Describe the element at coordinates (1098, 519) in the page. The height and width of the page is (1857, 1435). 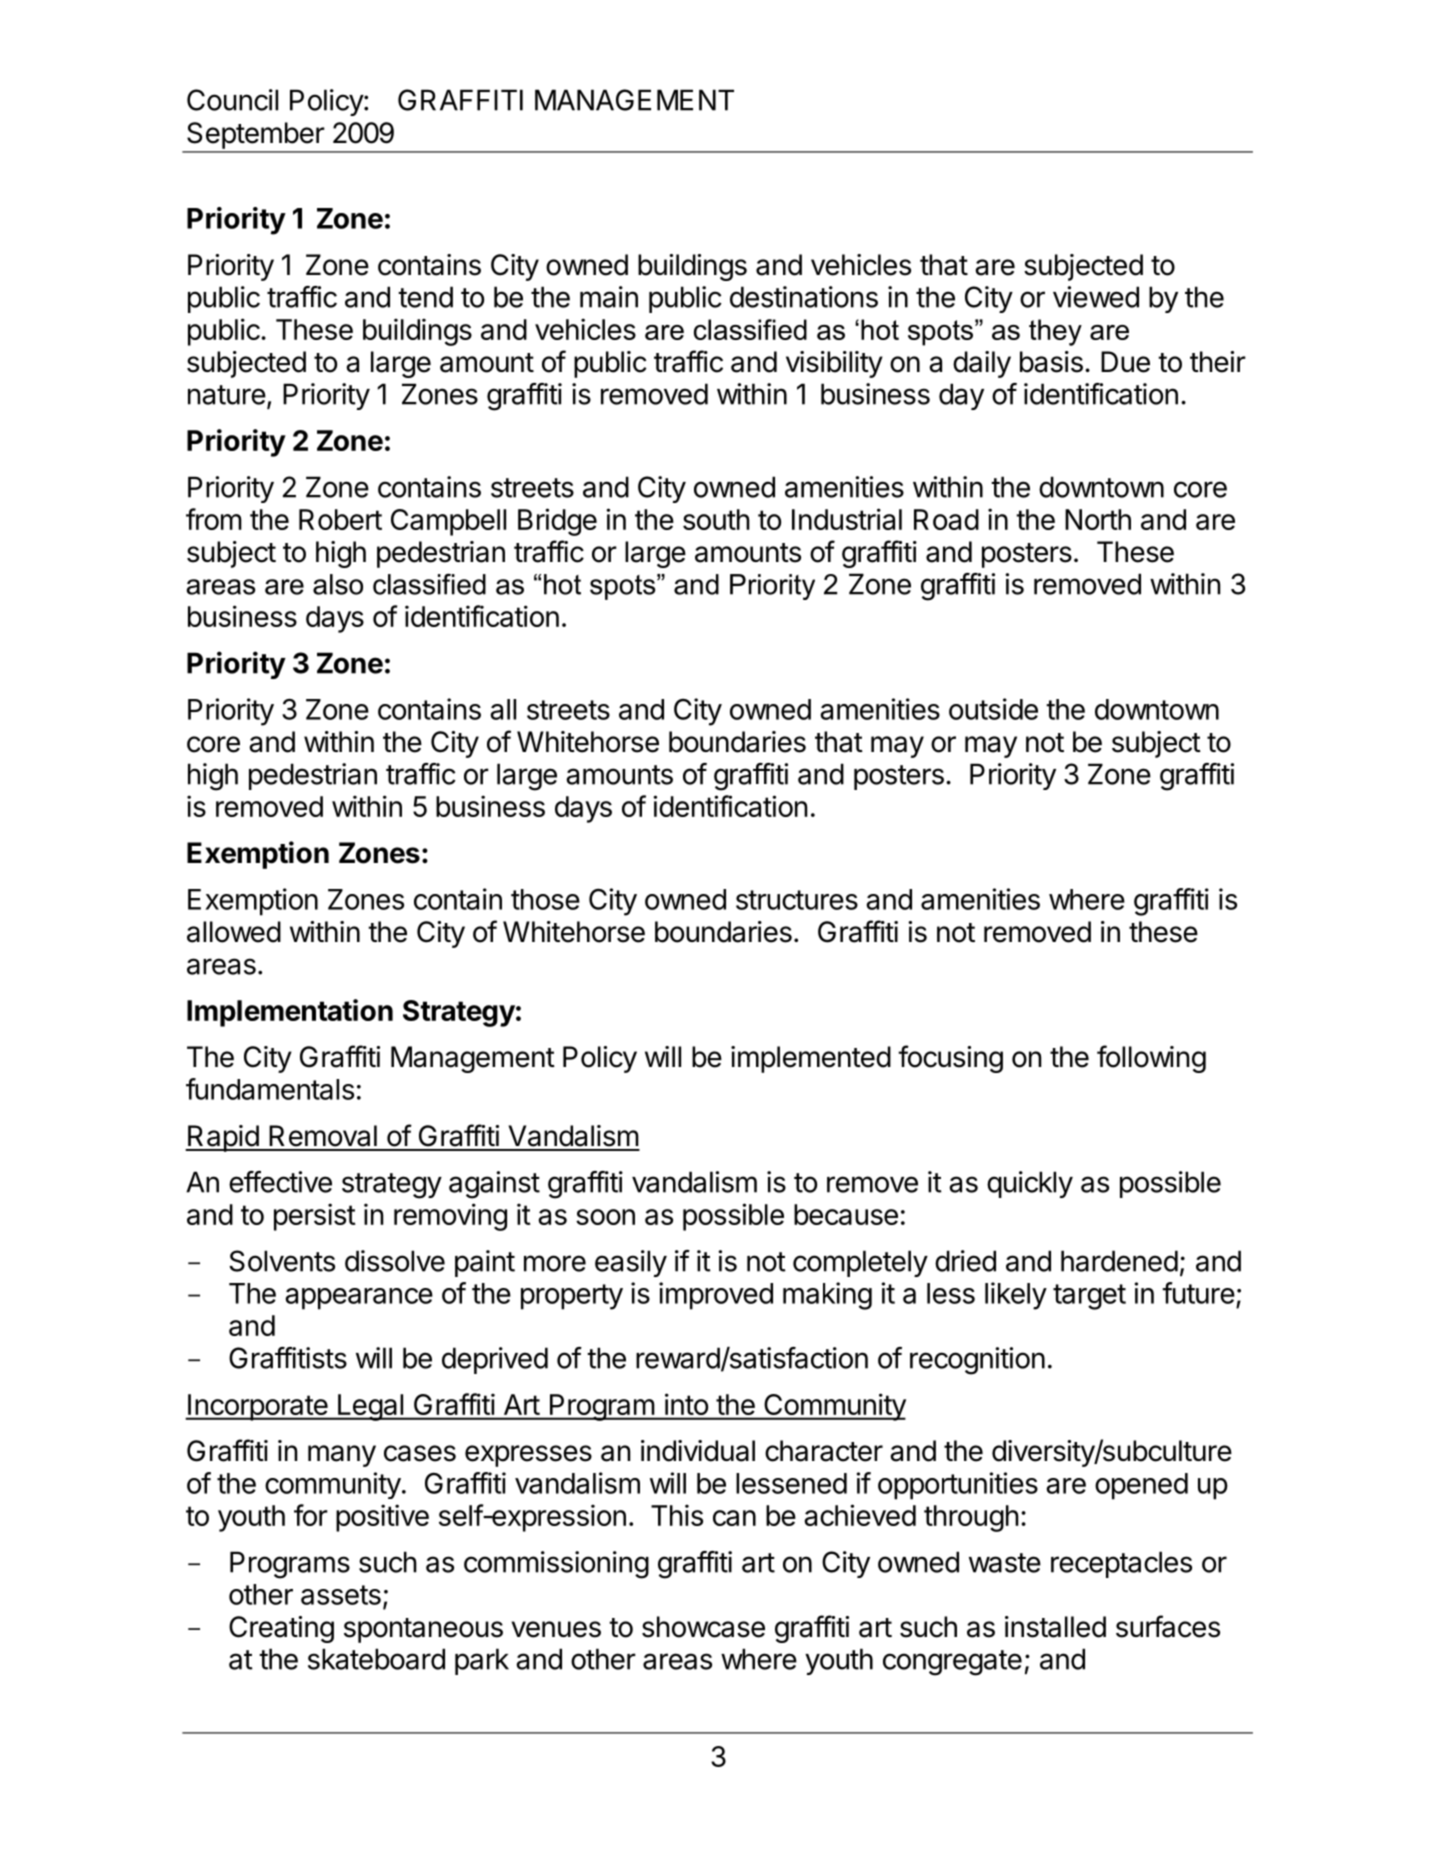
I see `North` at that location.
